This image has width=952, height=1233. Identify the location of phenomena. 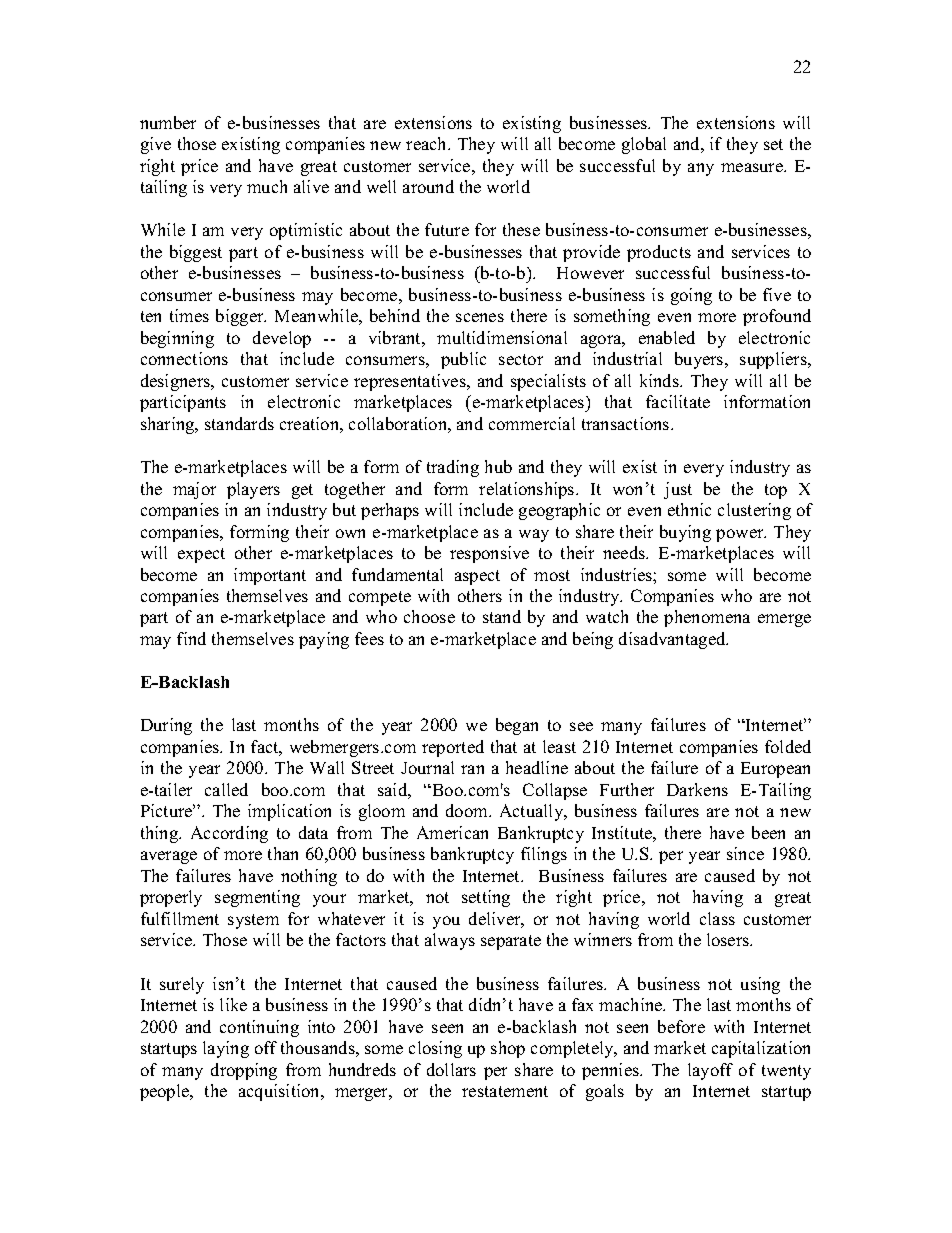
(707, 618).
